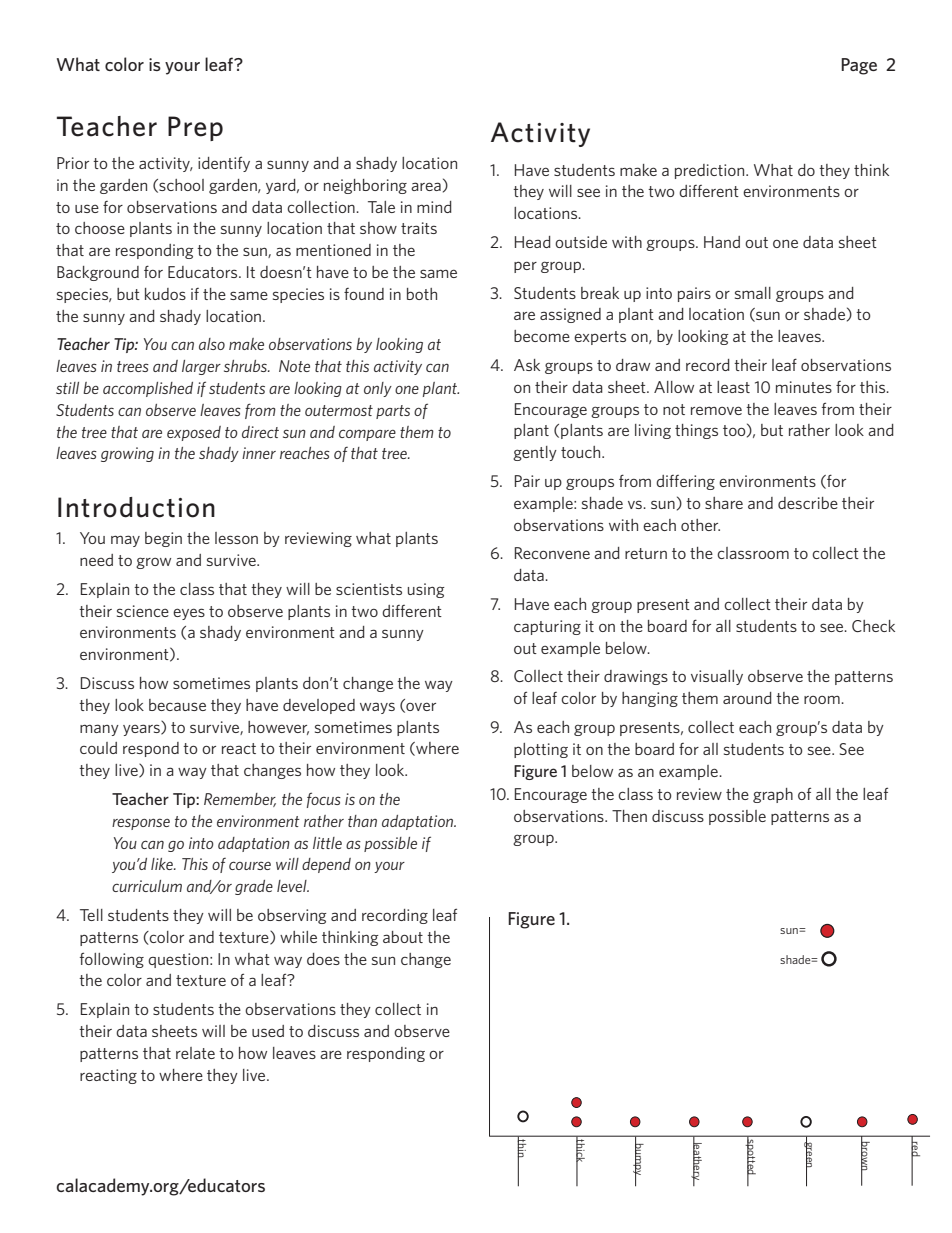 This image has width=952, height=1233. What do you see at coordinates (194, 433) in the image?
I see `exposed` at bounding box center [194, 433].
